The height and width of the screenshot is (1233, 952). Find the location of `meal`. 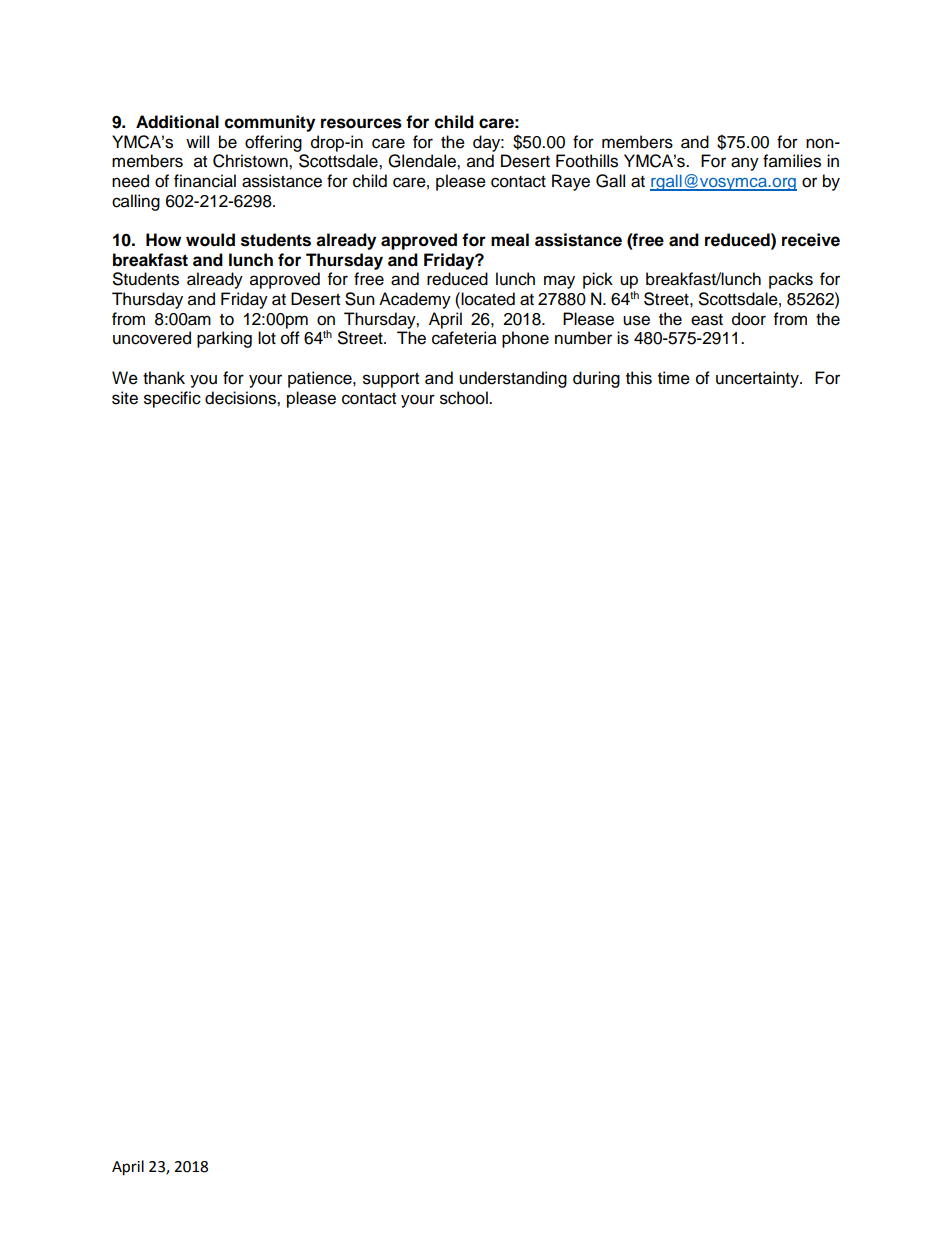

meal is located at coordinates (510, 240).
